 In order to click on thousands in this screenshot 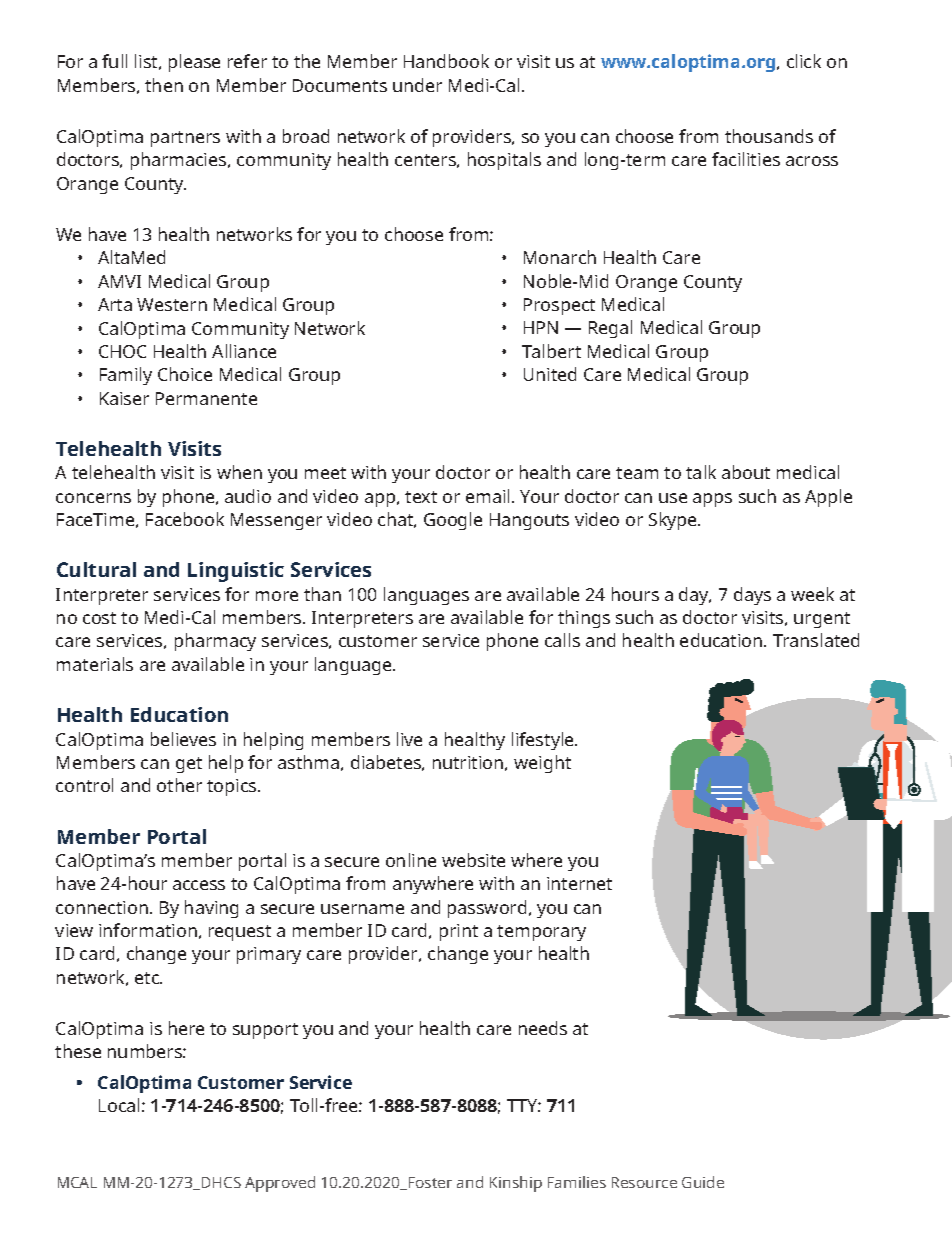, I will do `click(769, 136)`.
